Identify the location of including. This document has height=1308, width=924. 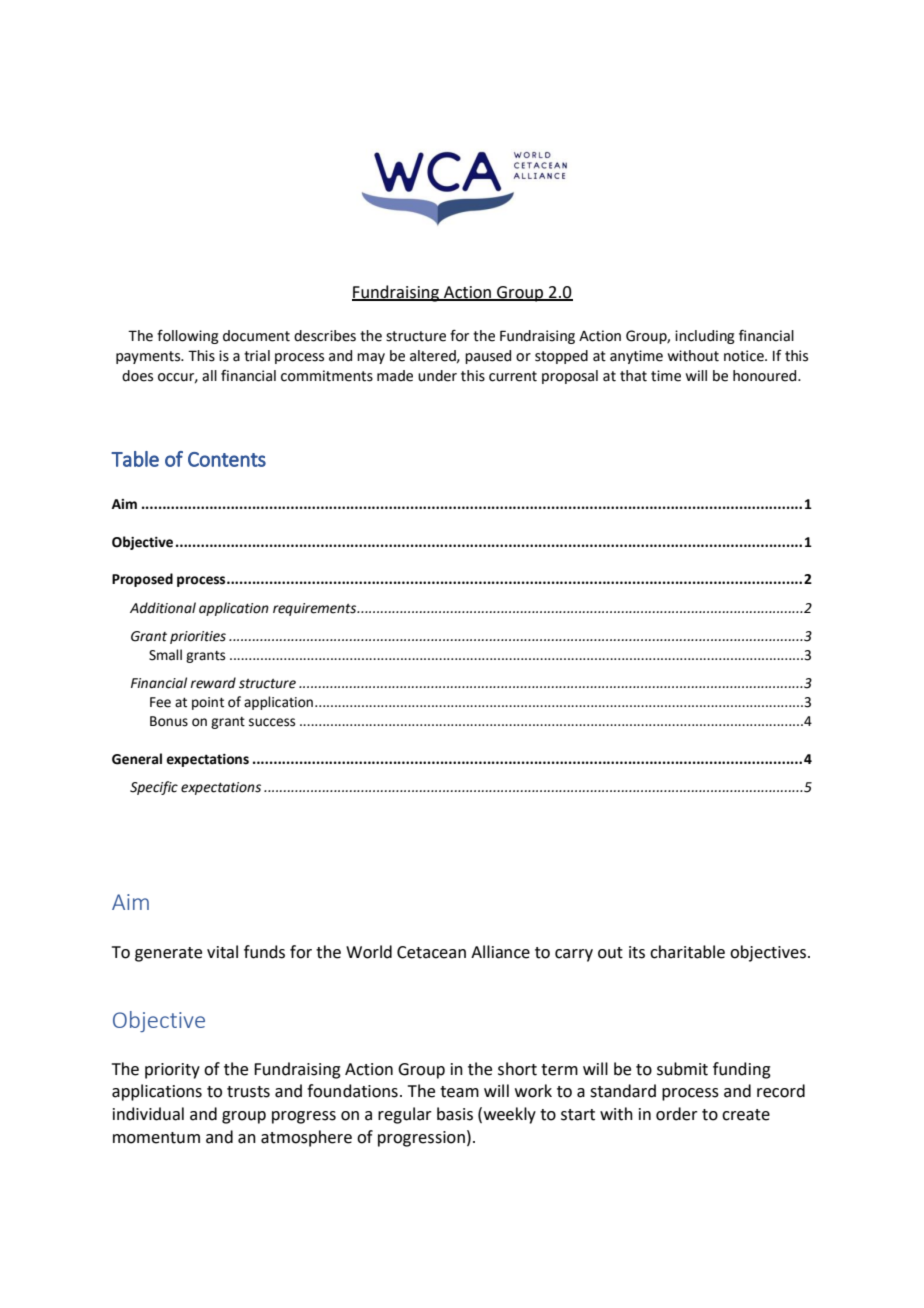
(705, 337).
